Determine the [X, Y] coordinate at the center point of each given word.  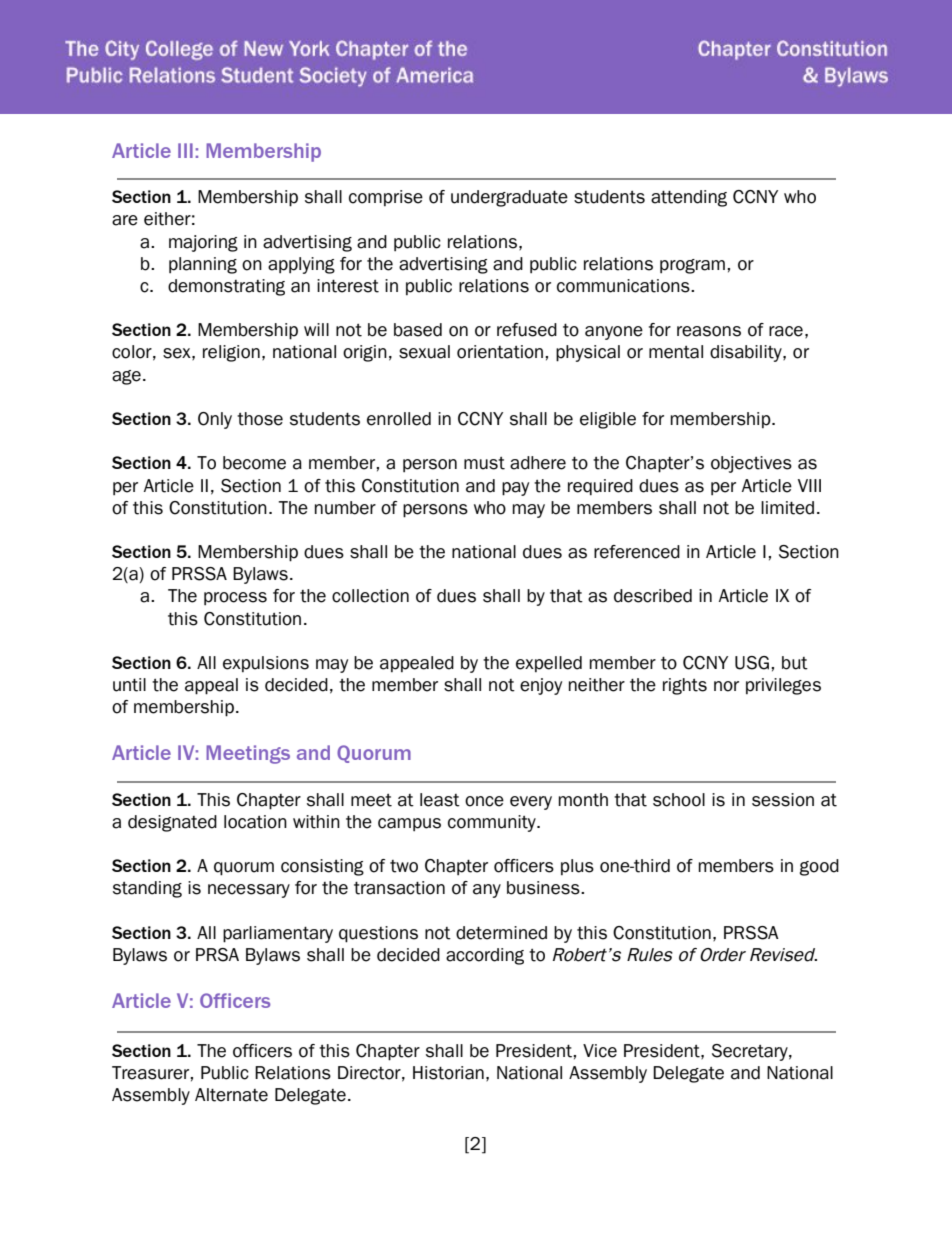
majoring [203, 243]
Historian [448, 1073]
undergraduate [509, 198]
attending [689, 198]
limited [787, 508]
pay [515, 489]
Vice [600, 1051]
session [783, 800]
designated [172, 823]
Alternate [231, 1095]
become [254, 463]
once [484, 801]
